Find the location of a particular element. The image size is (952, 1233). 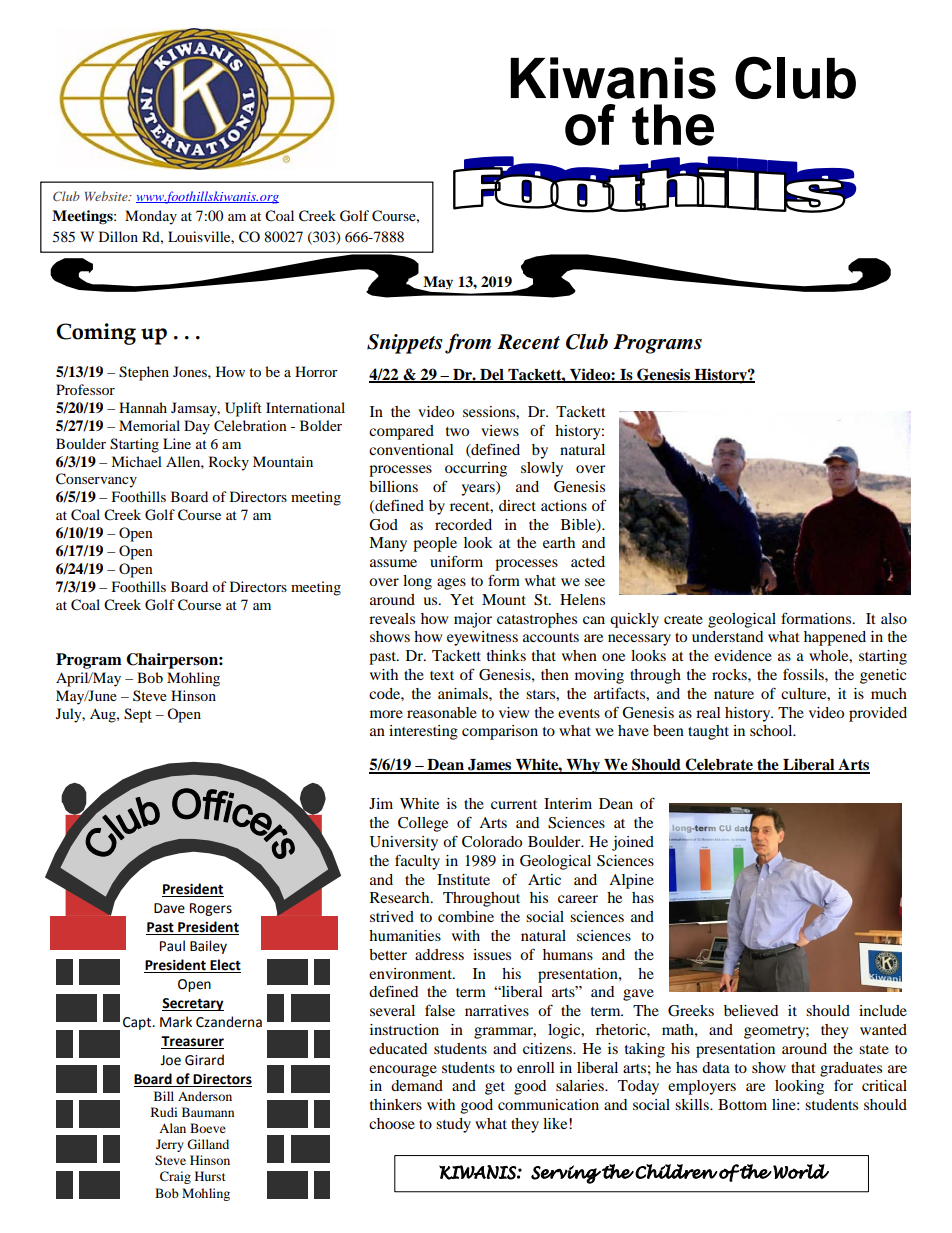

Sept is located at coordinates (138, 715).
